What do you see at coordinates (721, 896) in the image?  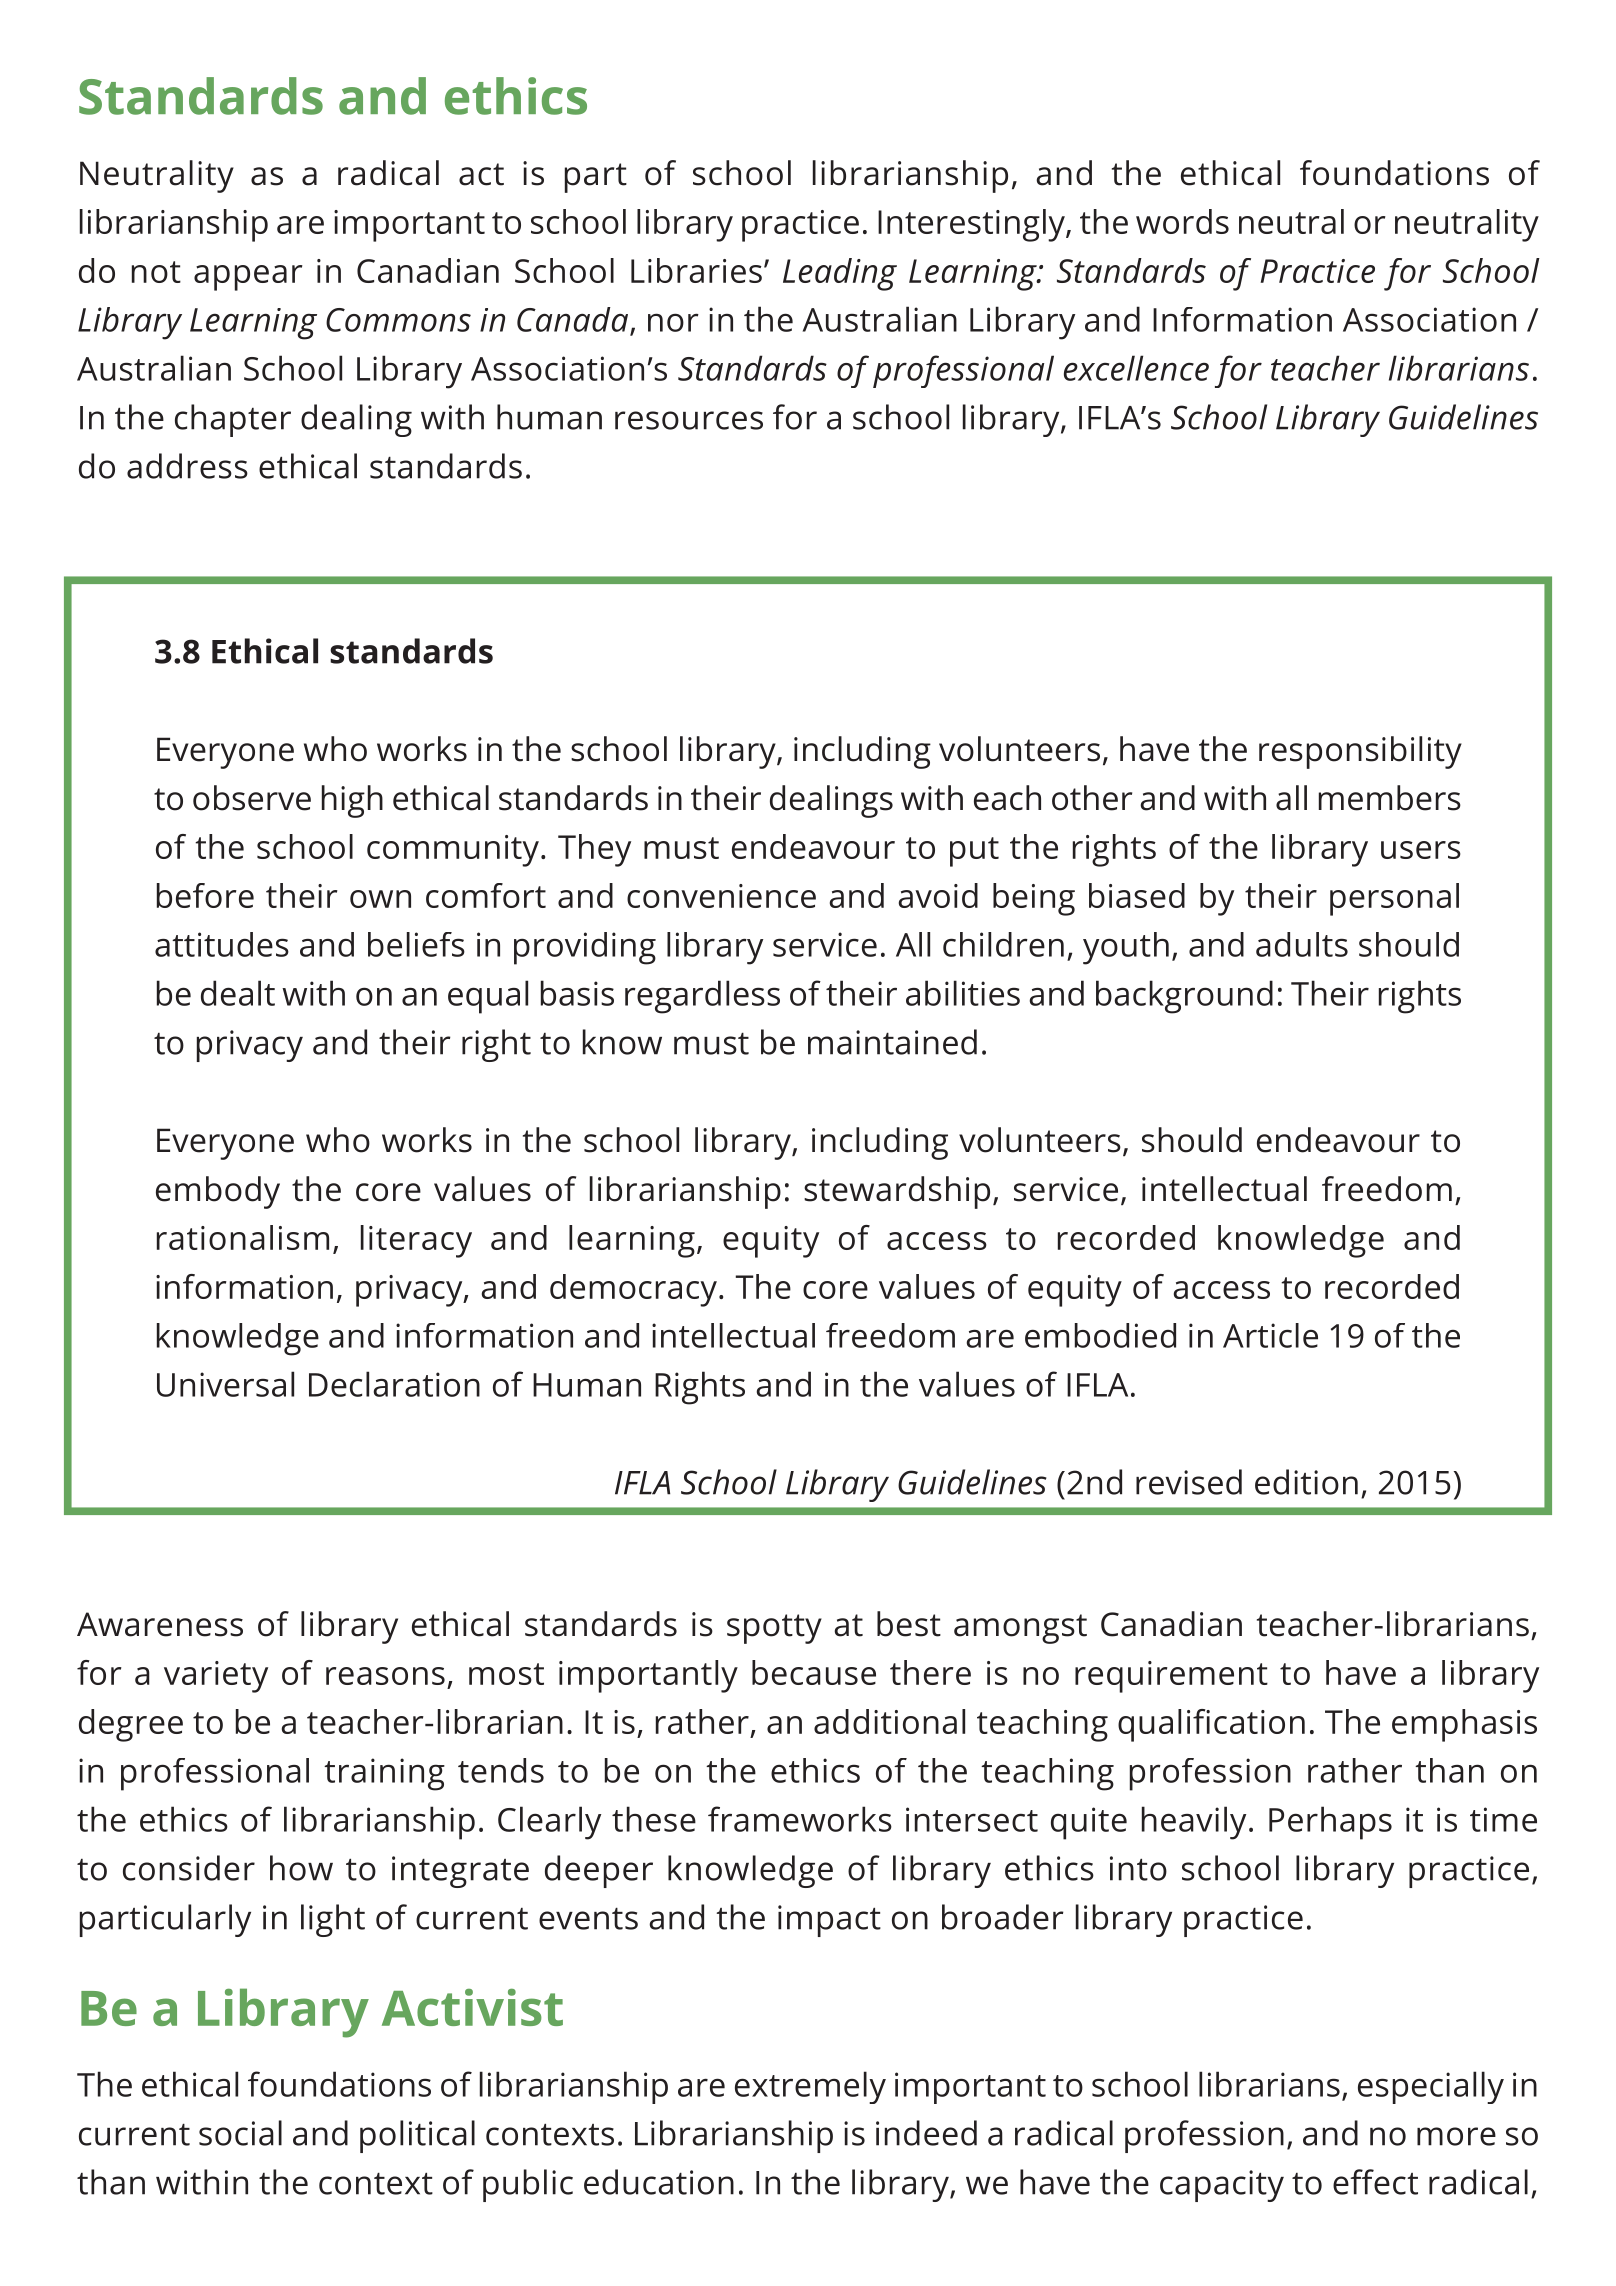 I see `convenience` at bounding box center [721, 896].
